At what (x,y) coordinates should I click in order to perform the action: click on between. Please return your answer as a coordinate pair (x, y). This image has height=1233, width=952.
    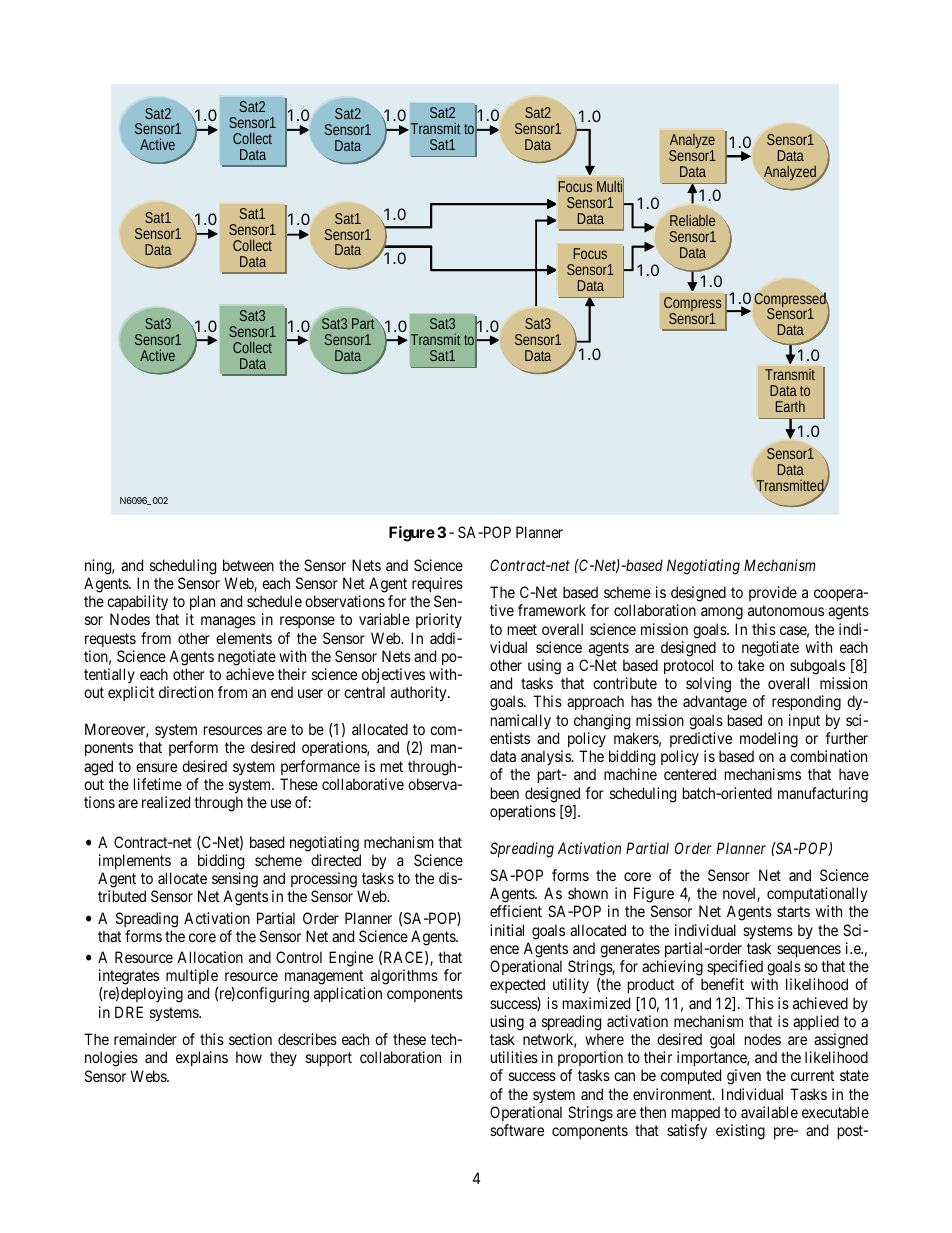
    Looking at the image, I should click on (248, 565).
